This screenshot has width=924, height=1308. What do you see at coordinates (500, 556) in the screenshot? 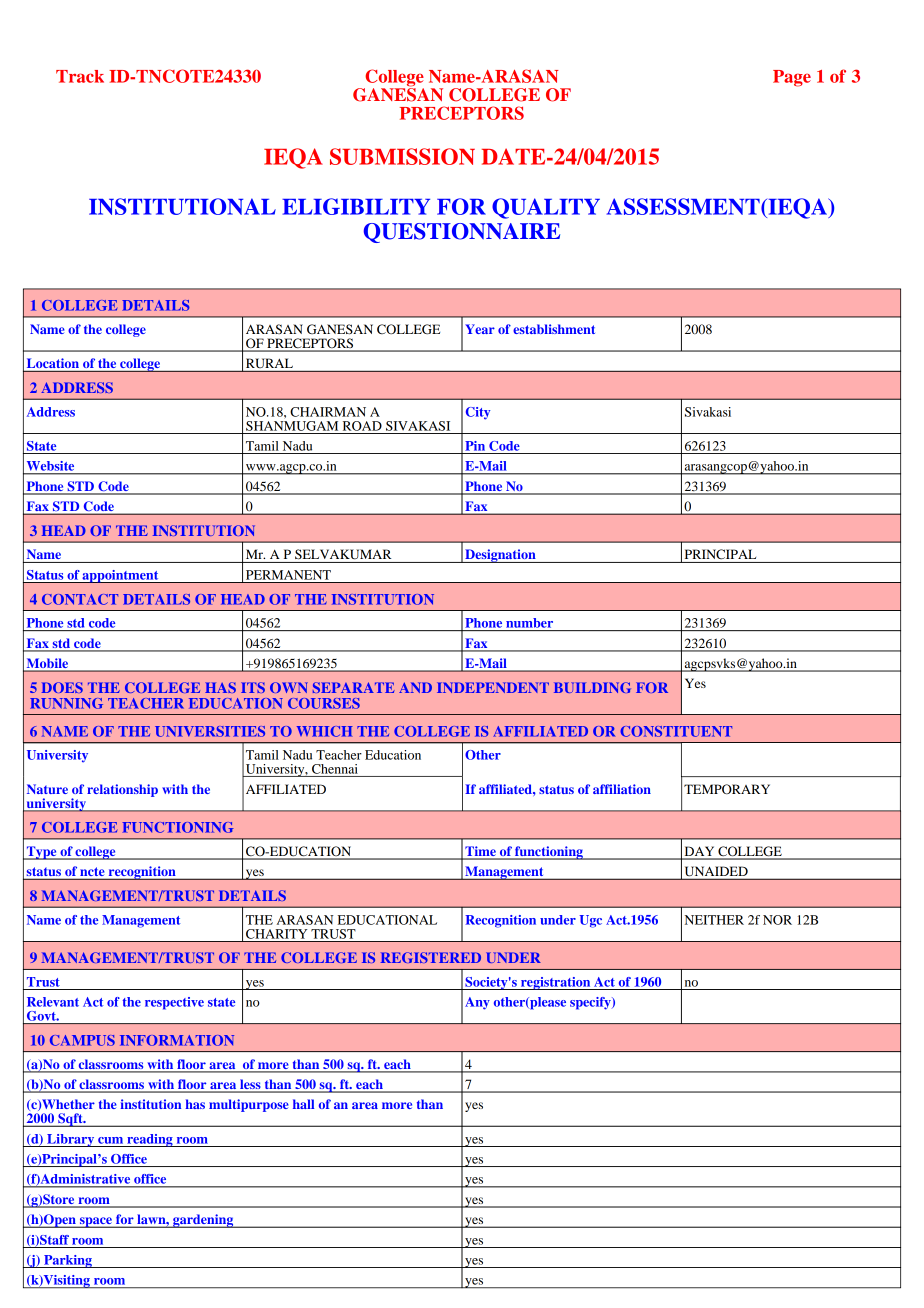
I see `Designation` at bounding box center [500, 556].
